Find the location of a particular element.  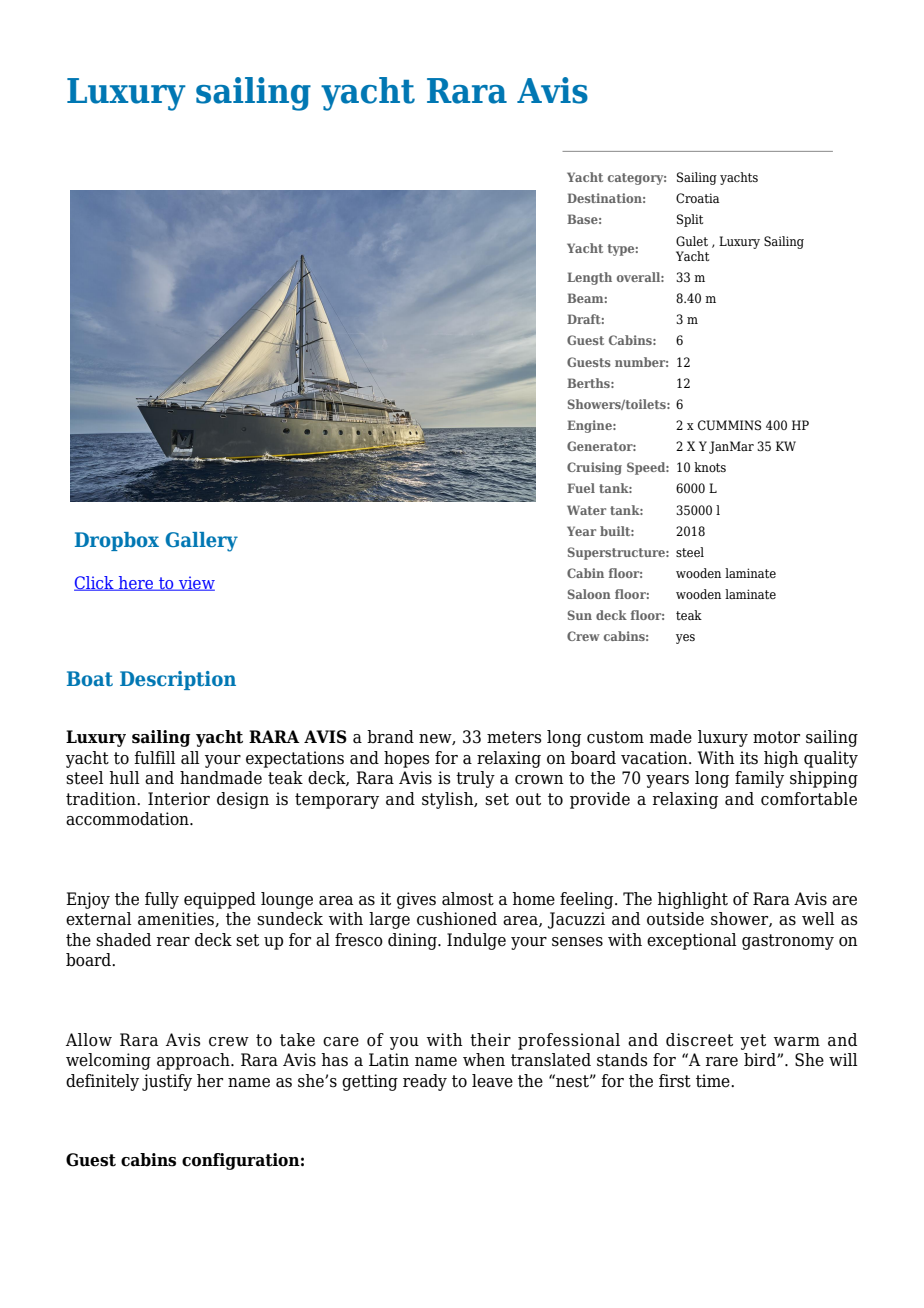

Croatia is located at coordinates (698, 198).
